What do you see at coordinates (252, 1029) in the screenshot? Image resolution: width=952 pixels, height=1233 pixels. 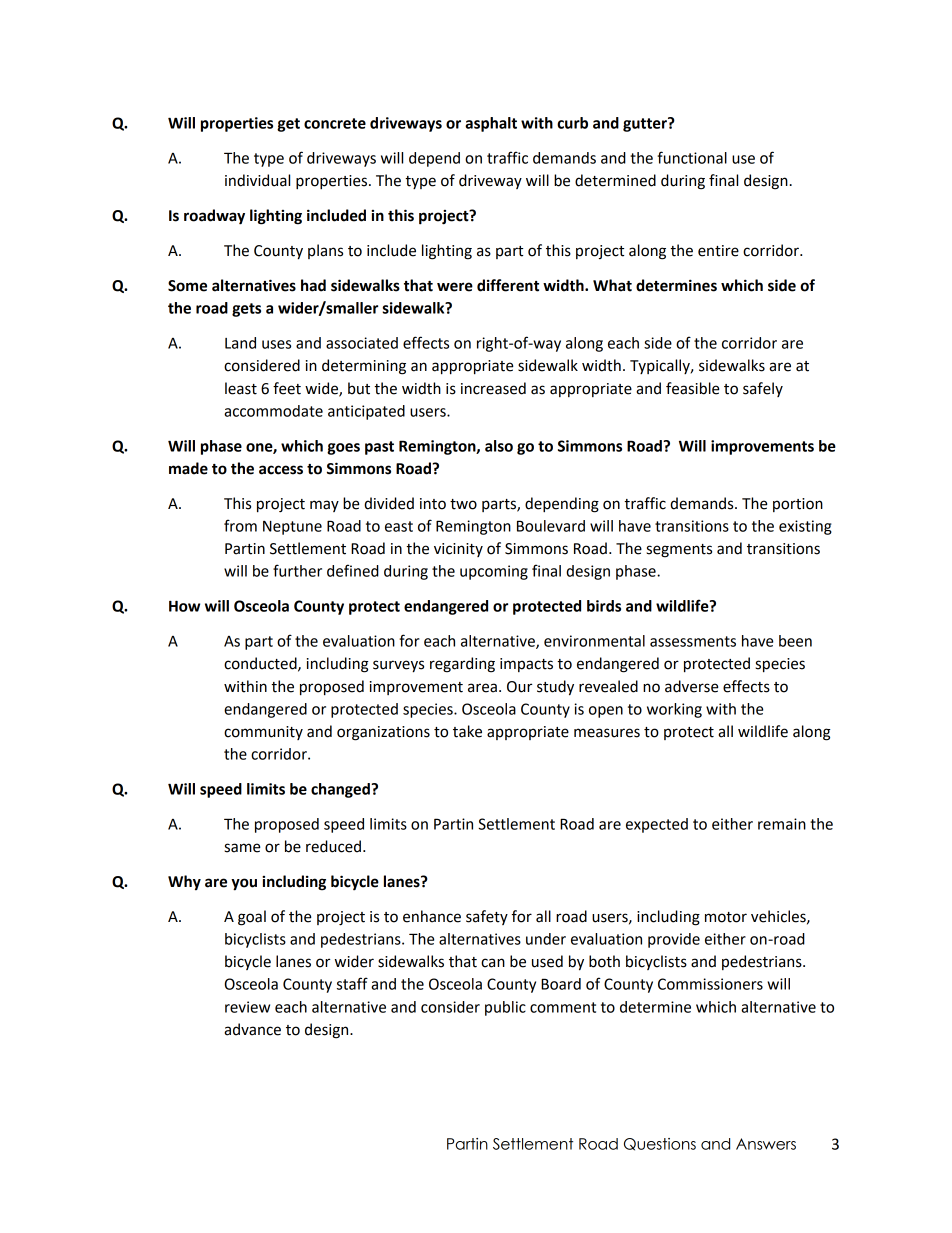 I see `advance` at bounding box center [252, 1029].
